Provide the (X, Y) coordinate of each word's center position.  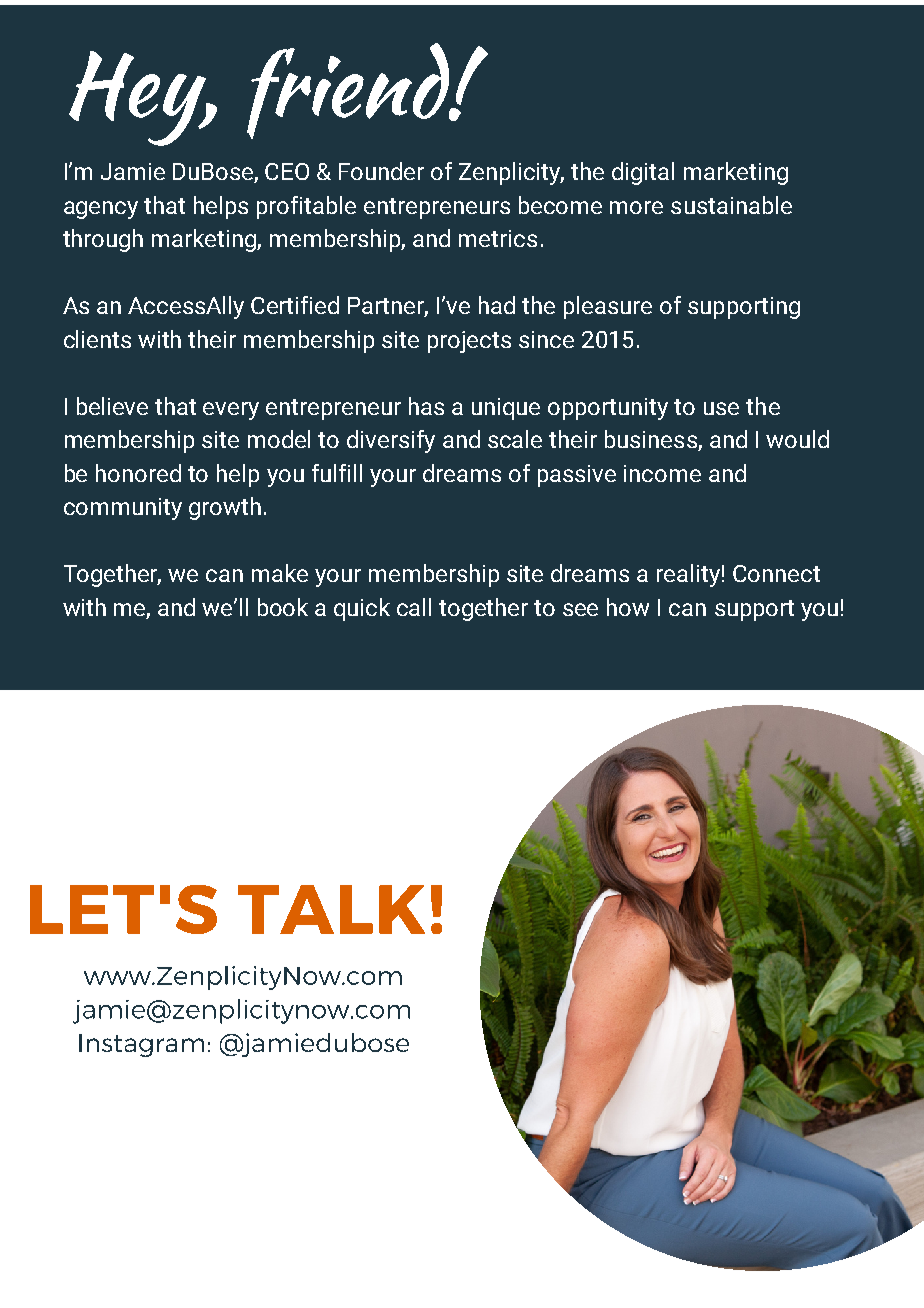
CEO (287, 171)
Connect (776, 573)
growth (225, 508)
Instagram (141, 1045)
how (628, 607)
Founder (381, 171)
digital (643, 173)
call (414, 607)
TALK (331, 909)
